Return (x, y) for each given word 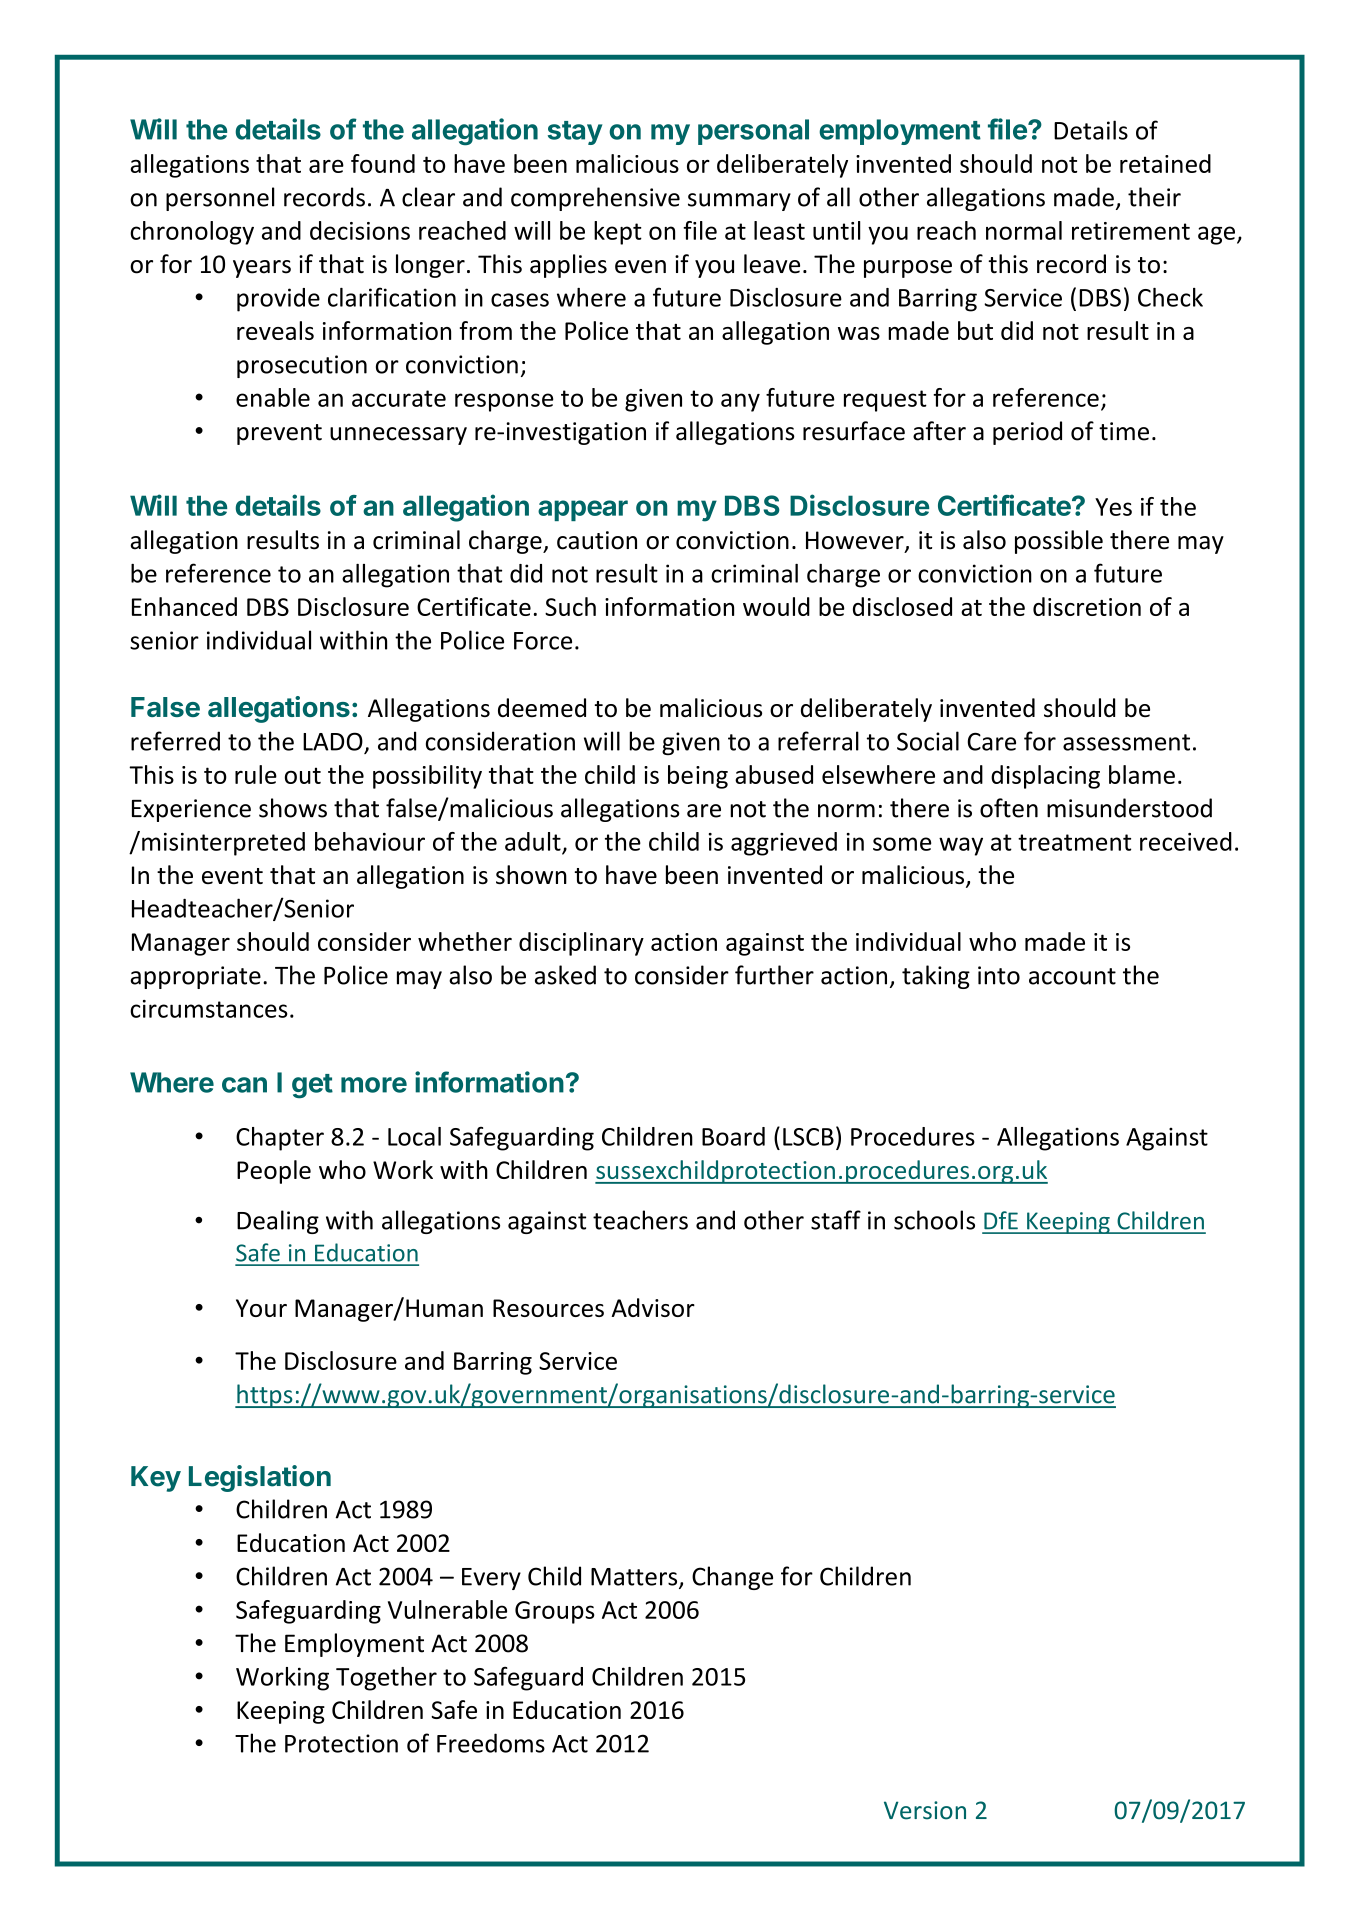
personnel (220, 199)
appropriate (196, 977)
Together (386, 1679)
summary (739, 202)
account (1072, 976)
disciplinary (581, 944)
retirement (1131, 231)
